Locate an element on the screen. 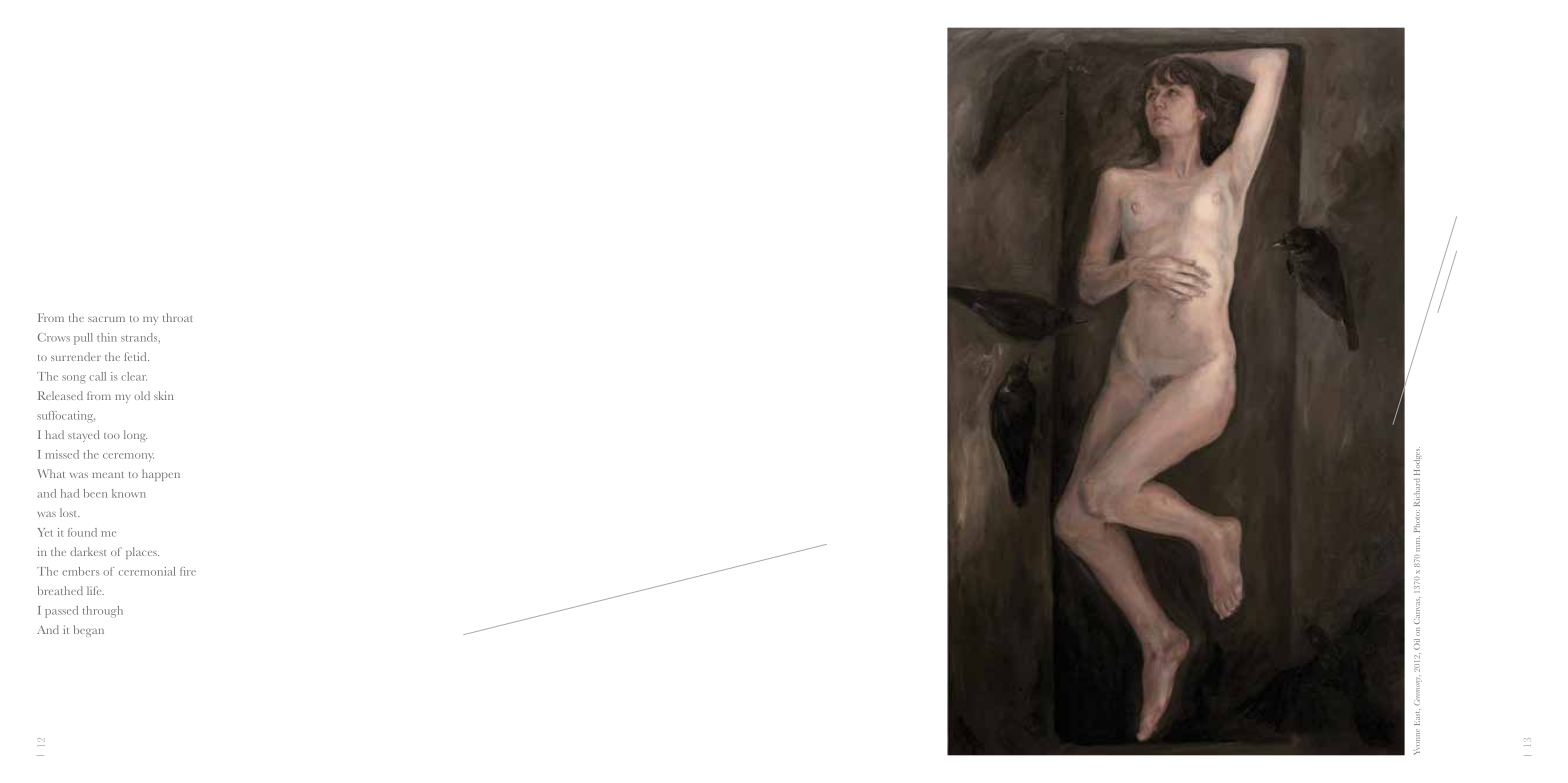 The height and width of the screenshot is (783, 1568). through is located at coordinates (103, 611).
